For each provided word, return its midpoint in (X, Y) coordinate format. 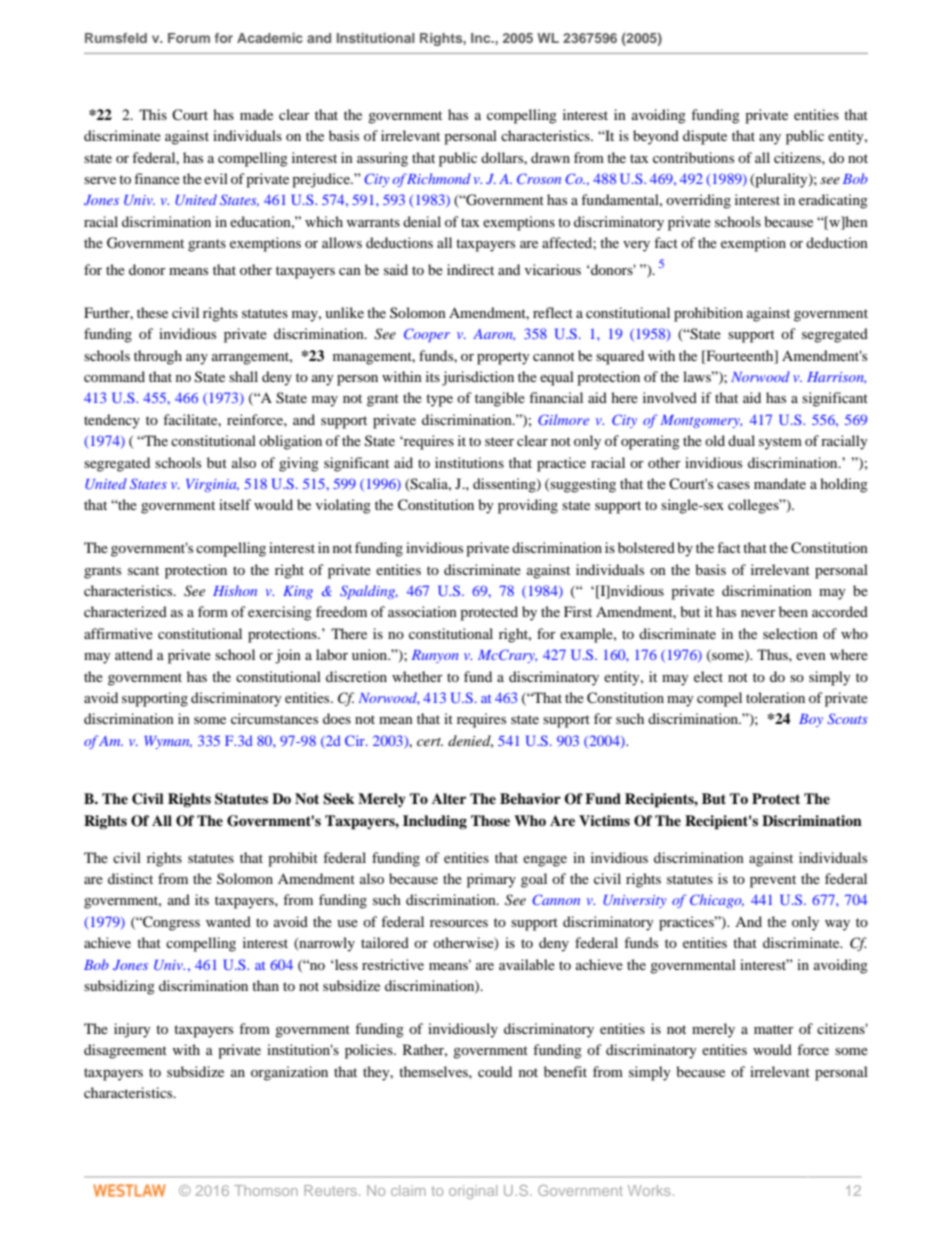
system (780, 443)
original (473, 1192)
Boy (811, 720)
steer (499, 441)
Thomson (266, 1190)
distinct (130, 878)
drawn (550, 157)
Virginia (212, 485)
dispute (705, 137)
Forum (189, 38)
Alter (449, 798)
